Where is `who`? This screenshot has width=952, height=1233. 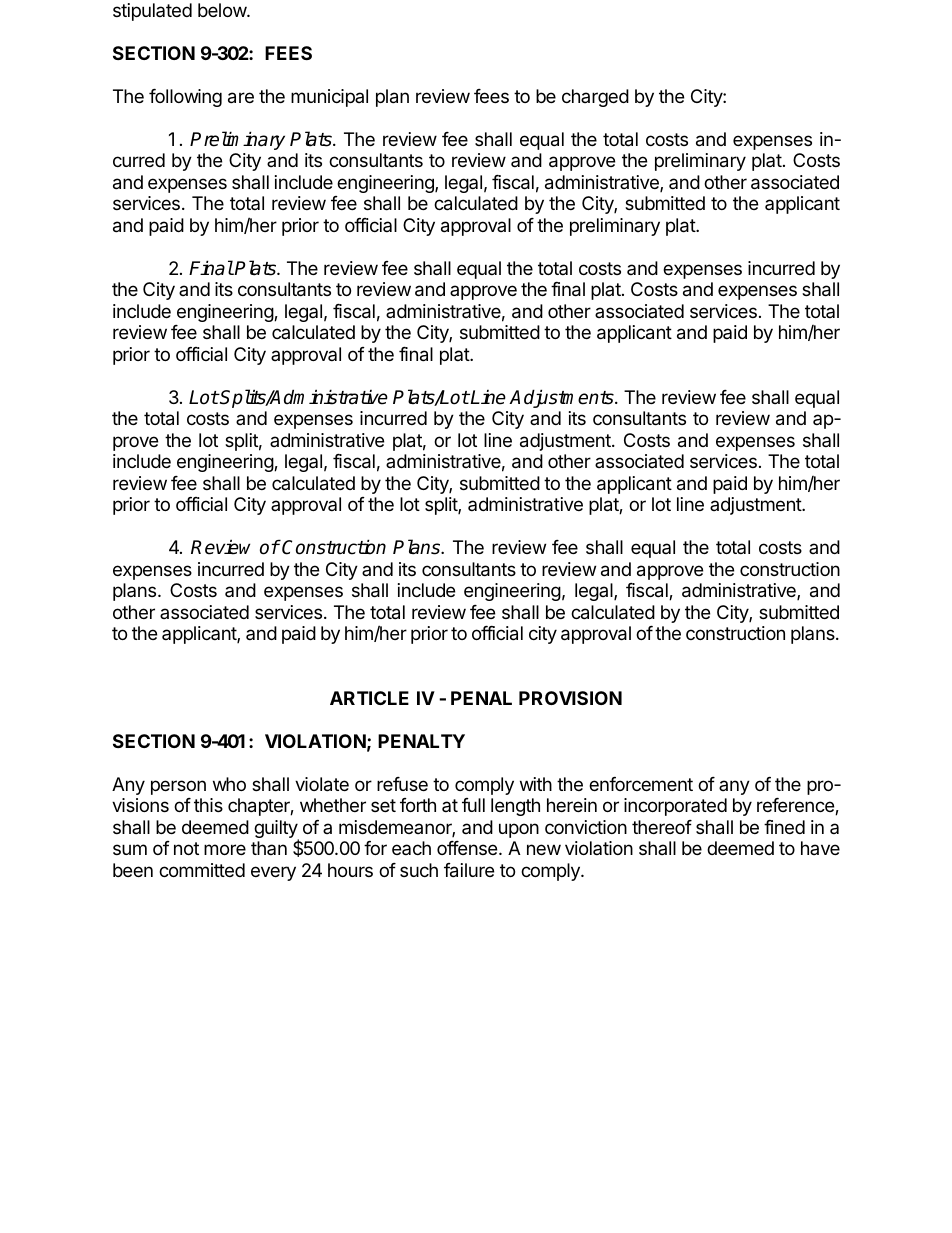 who is located at coordinates (229, 784).
